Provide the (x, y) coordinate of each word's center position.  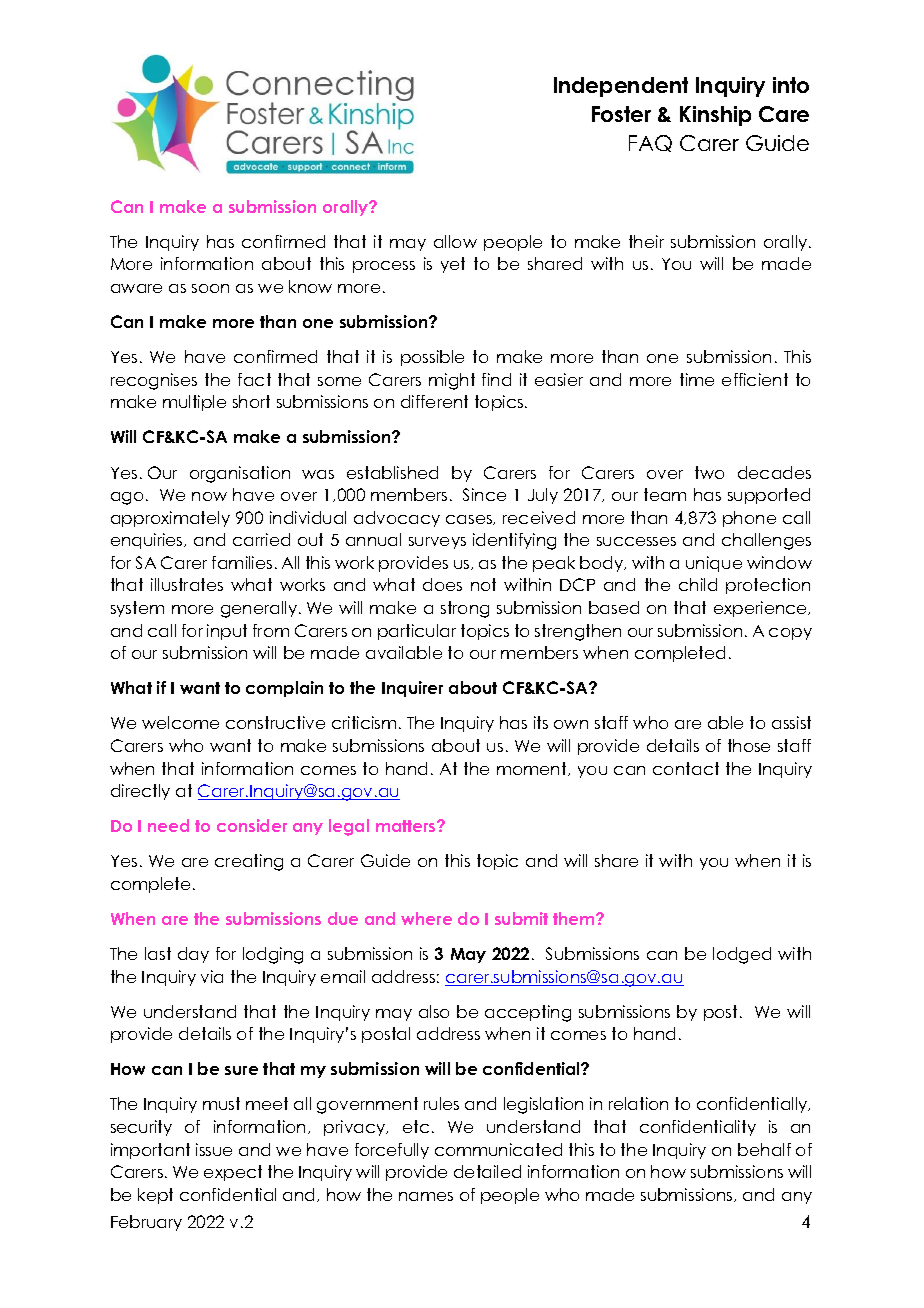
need (168, 825)
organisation (240, 474)
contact (686, 768)
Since (484, 494)
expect (233, 1173)
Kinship (715, 116)
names (426, 1196)
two (709, 472)
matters (407, 826)
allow (455, 241)
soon (210, 288)
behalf (764, 1149)
